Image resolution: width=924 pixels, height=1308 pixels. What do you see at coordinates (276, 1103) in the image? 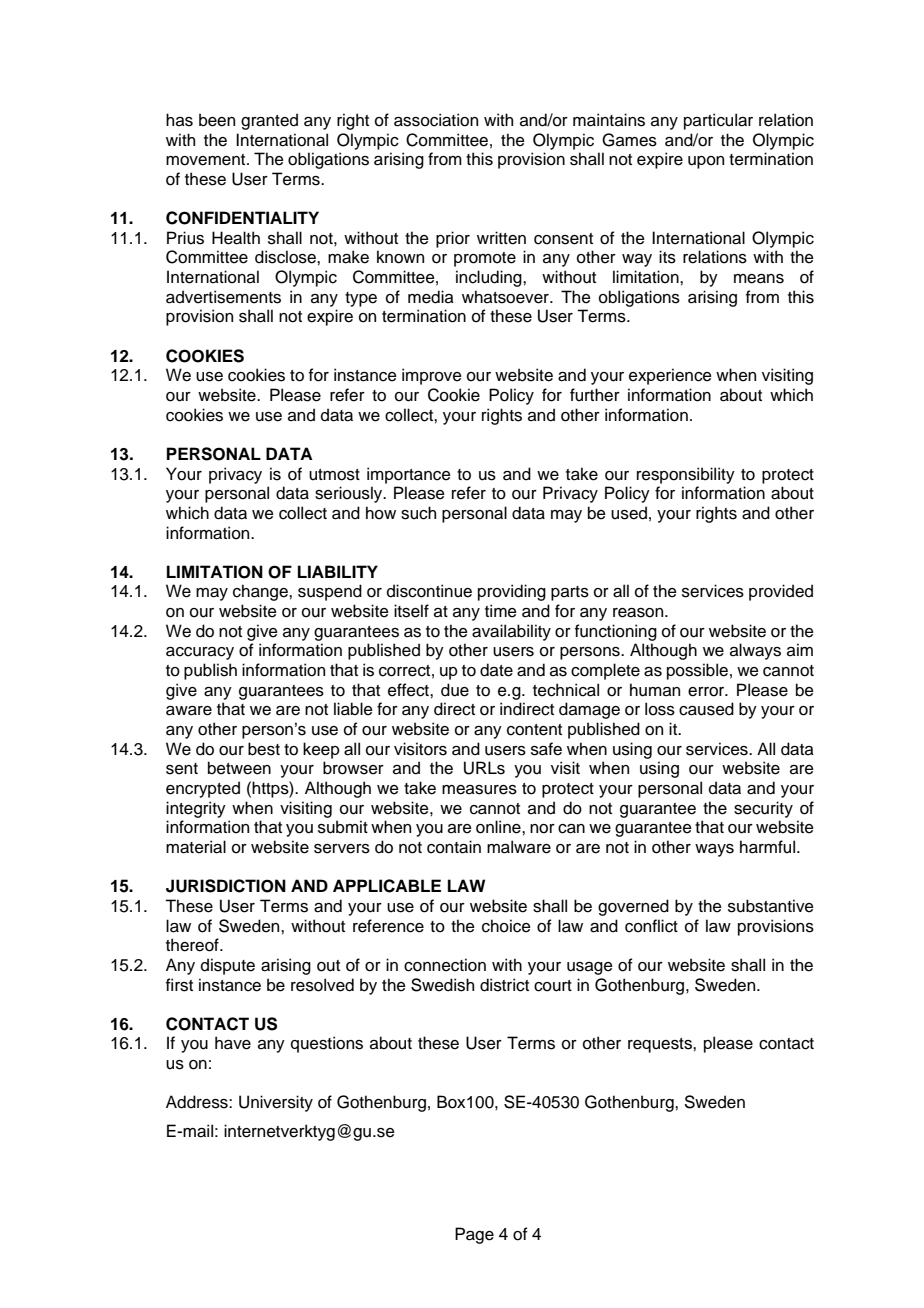
I see `University` at bounding box center [276, 1103].
